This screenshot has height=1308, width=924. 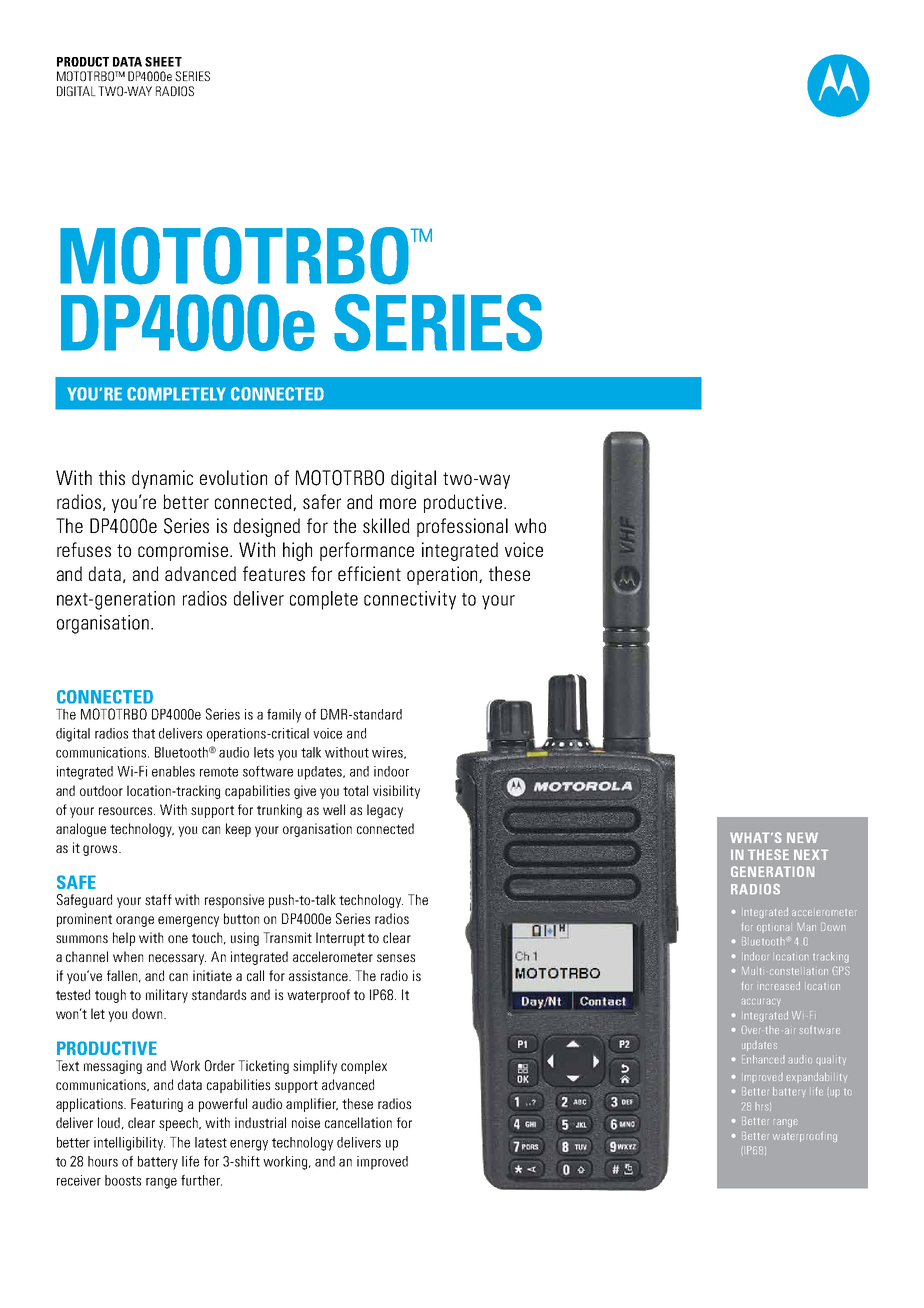 I want to click on dynamic, so click(x=162, y=479).
